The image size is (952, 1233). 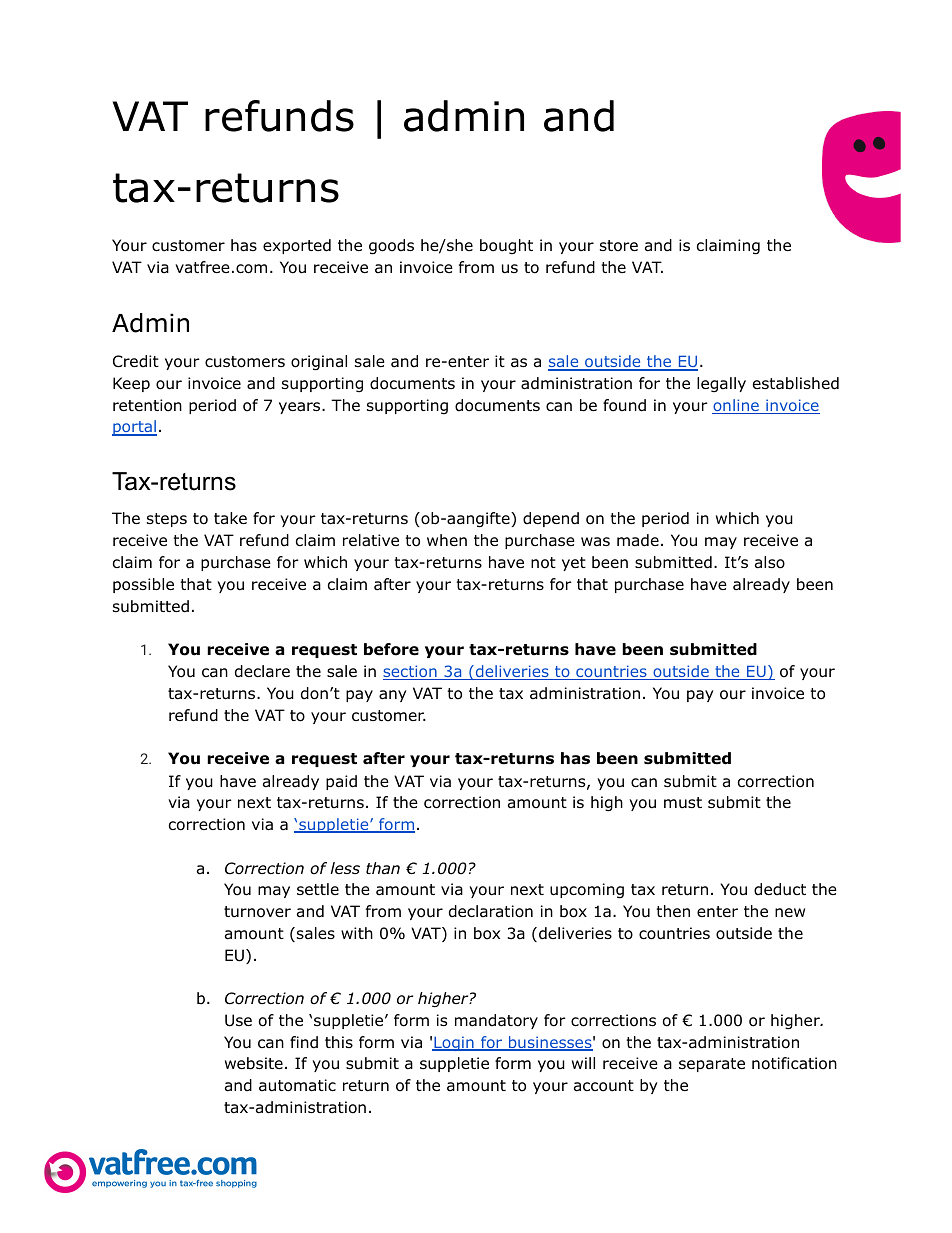 What do you see at coordinates (770, 562) in the image?
I see `also` at bounding box center [770, 562].
